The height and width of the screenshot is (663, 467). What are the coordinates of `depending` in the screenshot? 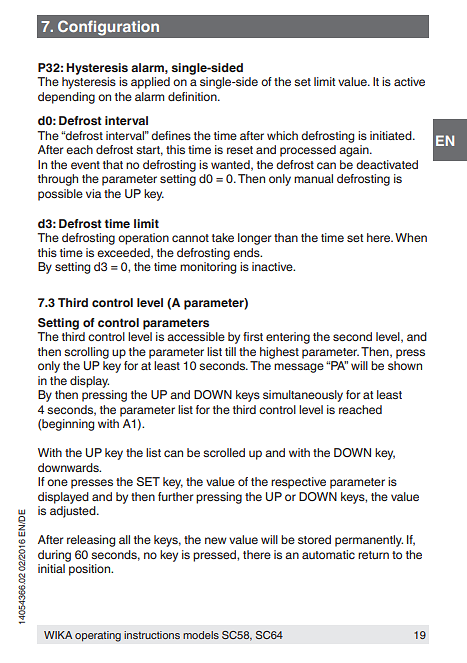 It's located at (66, 98).
